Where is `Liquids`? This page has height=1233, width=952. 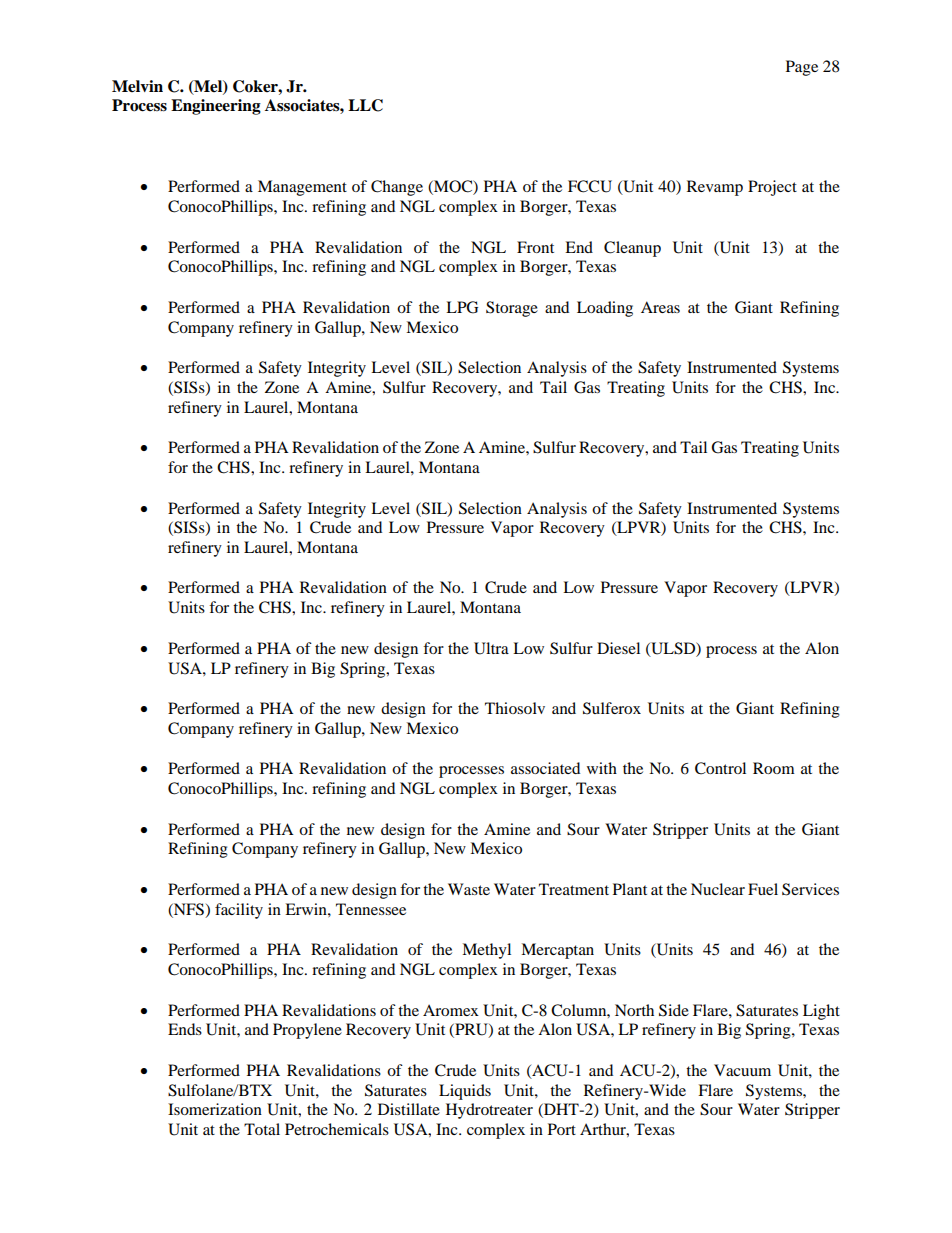 Liquids is located at coordinates (465, 1092).
